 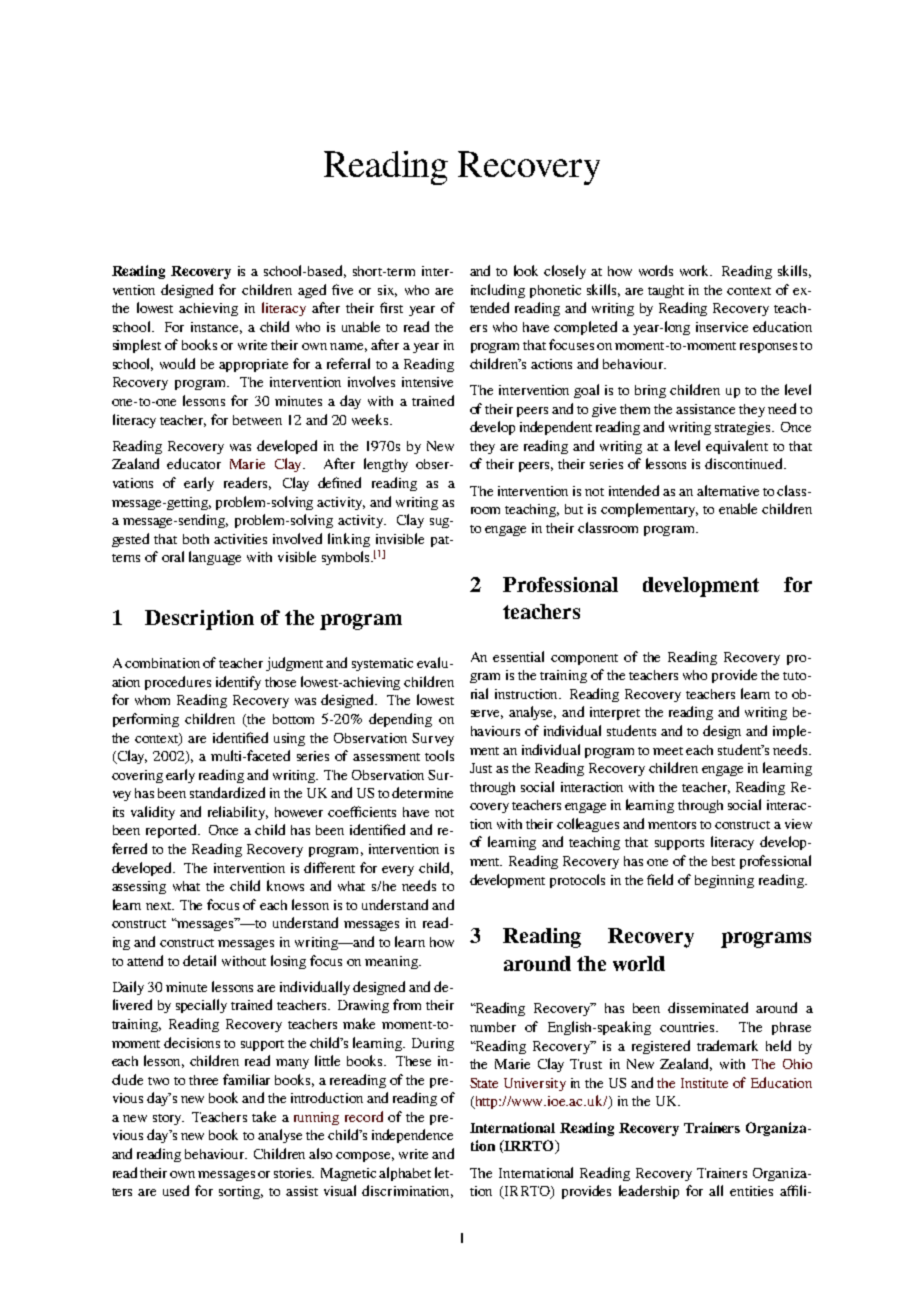 What do you see at coordinates (722, 327) in the document?
I see `inservice` at bounding box center [722, 327].
